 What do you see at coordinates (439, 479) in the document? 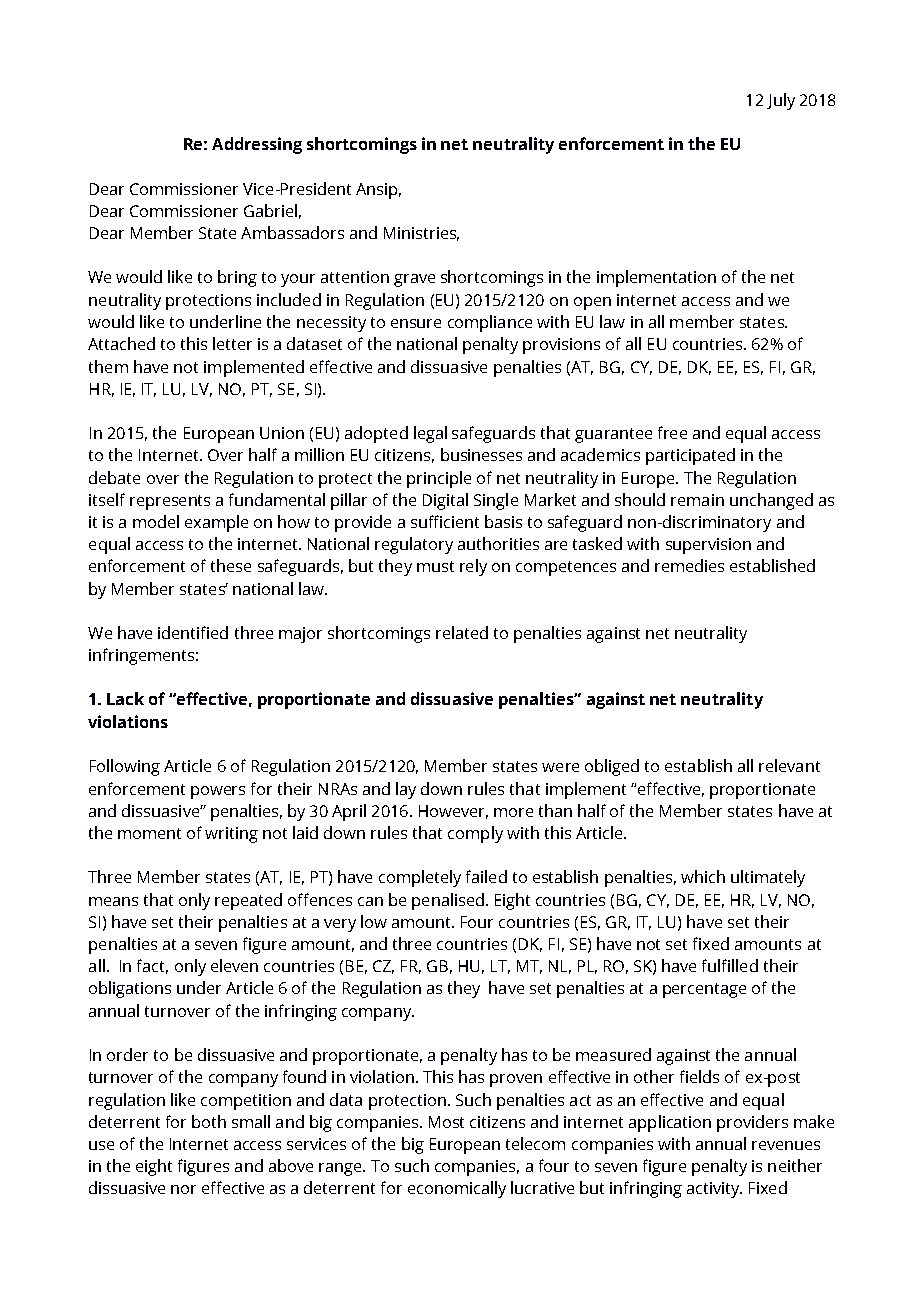
I see `principle` at bounding box center [439, 479].
